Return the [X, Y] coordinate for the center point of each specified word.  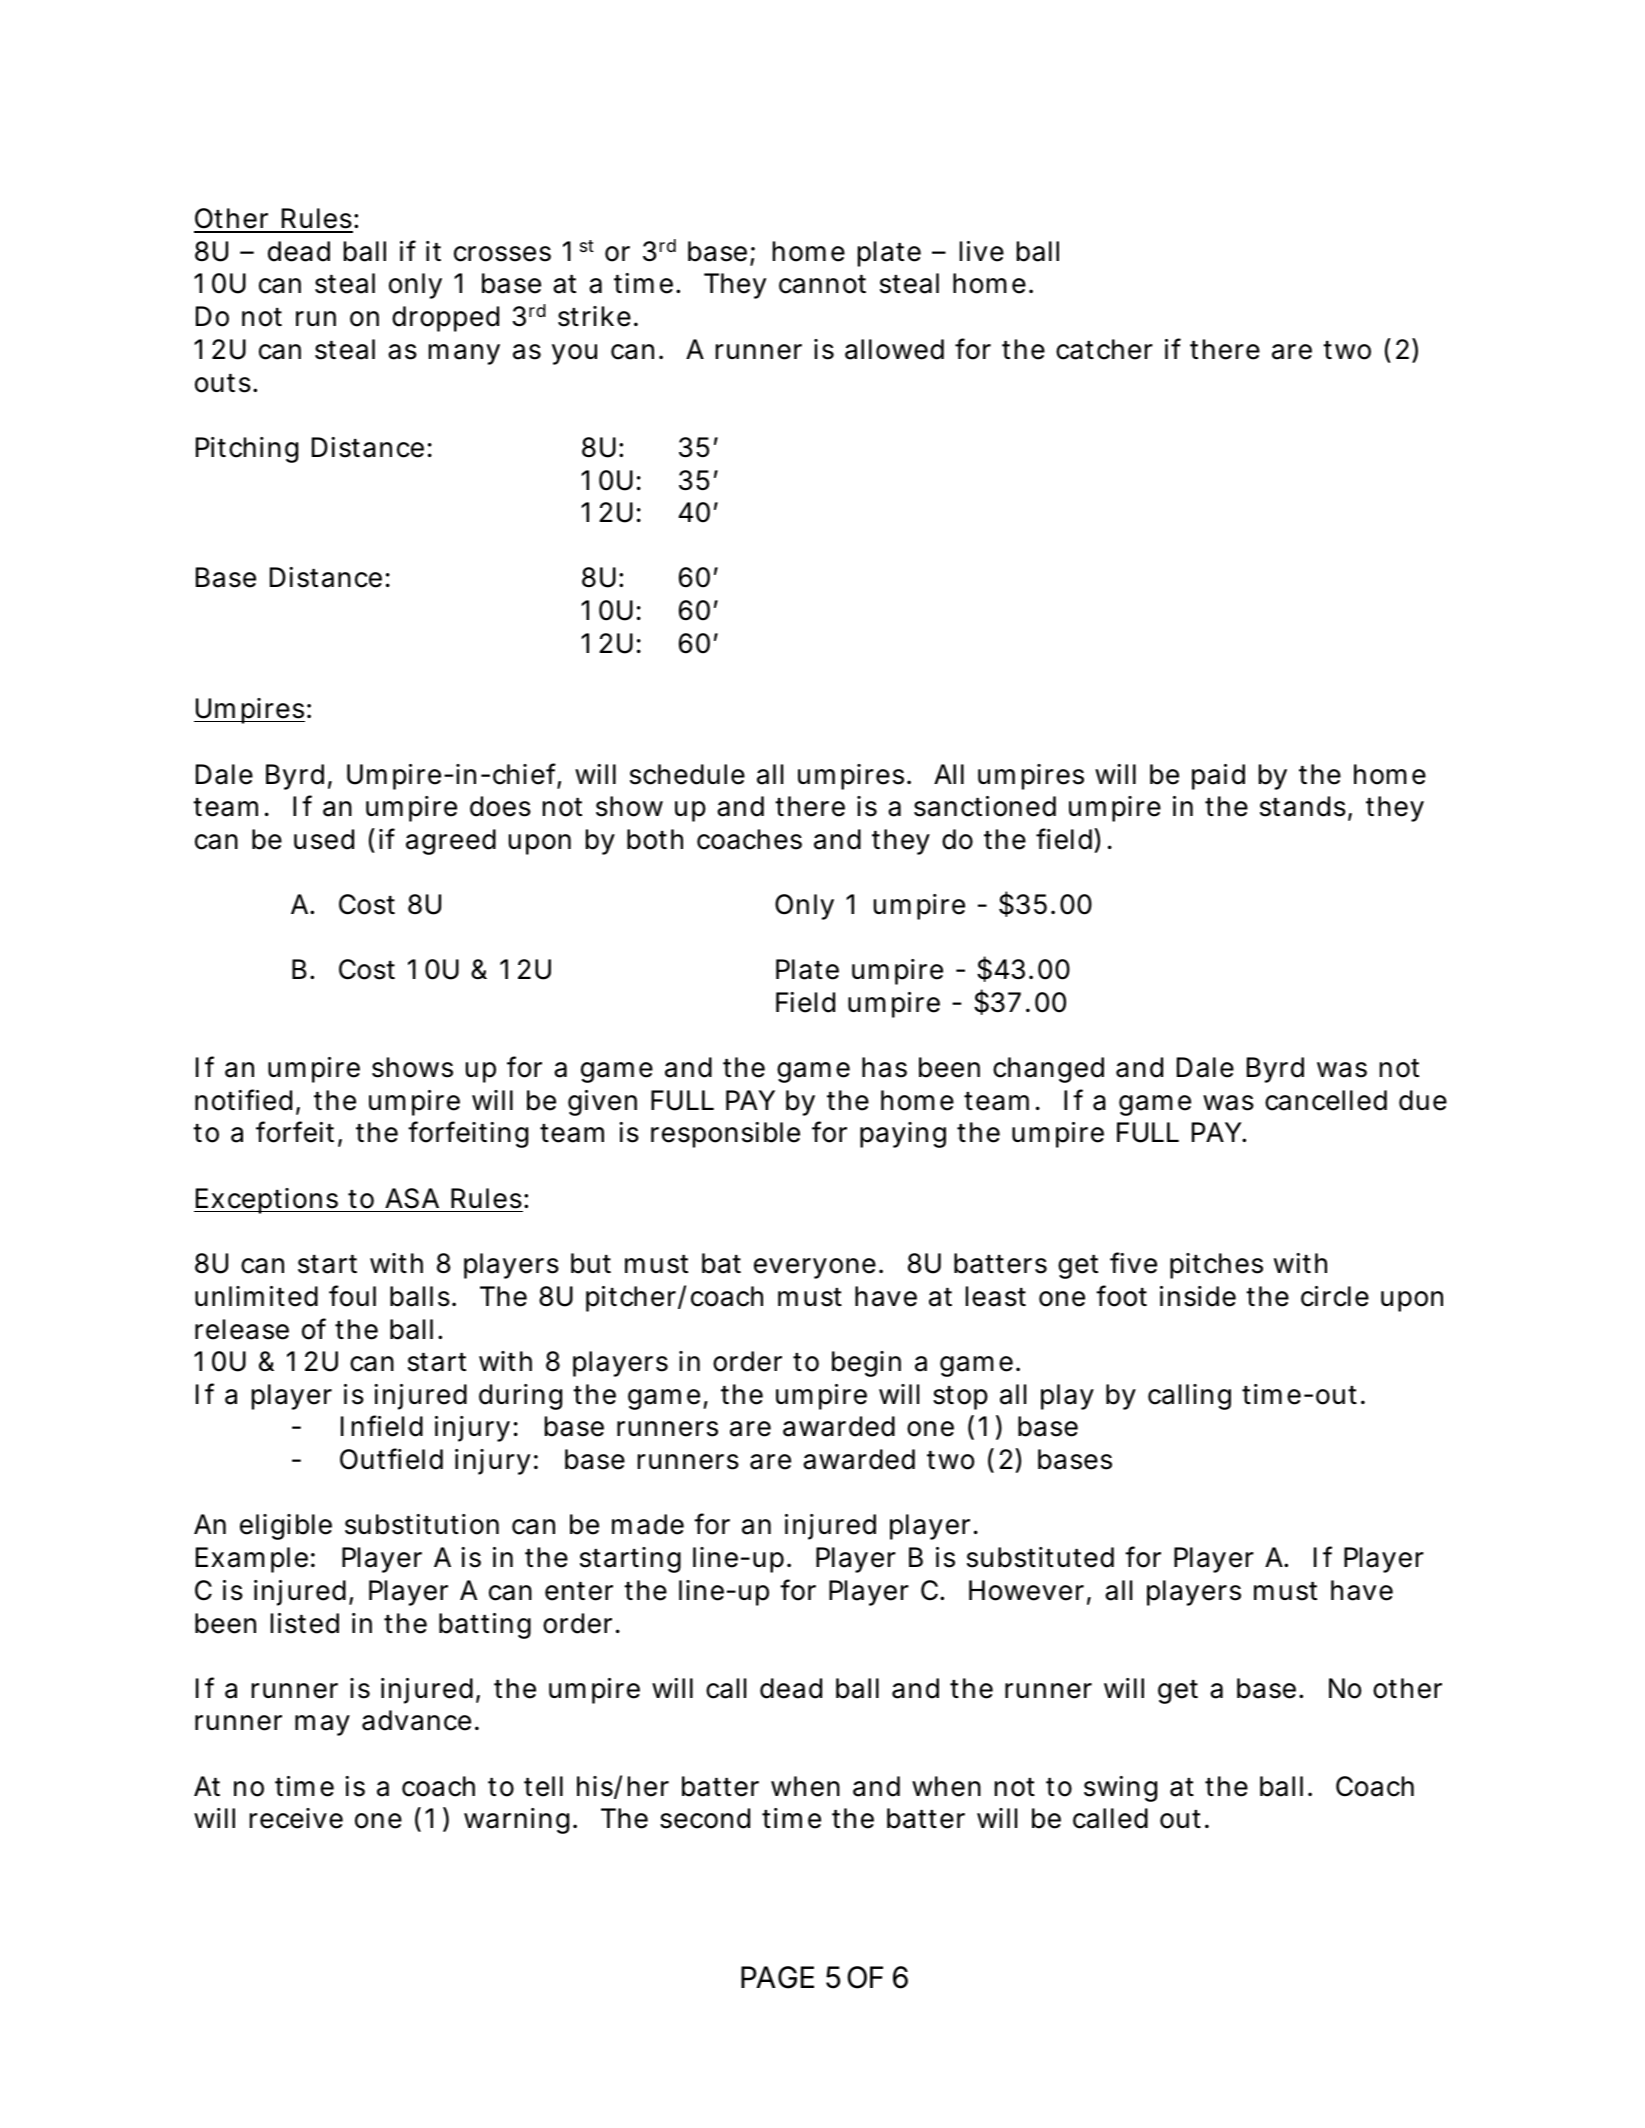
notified [243, 1100]
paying [903, 1135]
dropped [445, 319]
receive [296, 1818]
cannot [822, 284]
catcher [1104, 349]
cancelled [1326, 1100]
